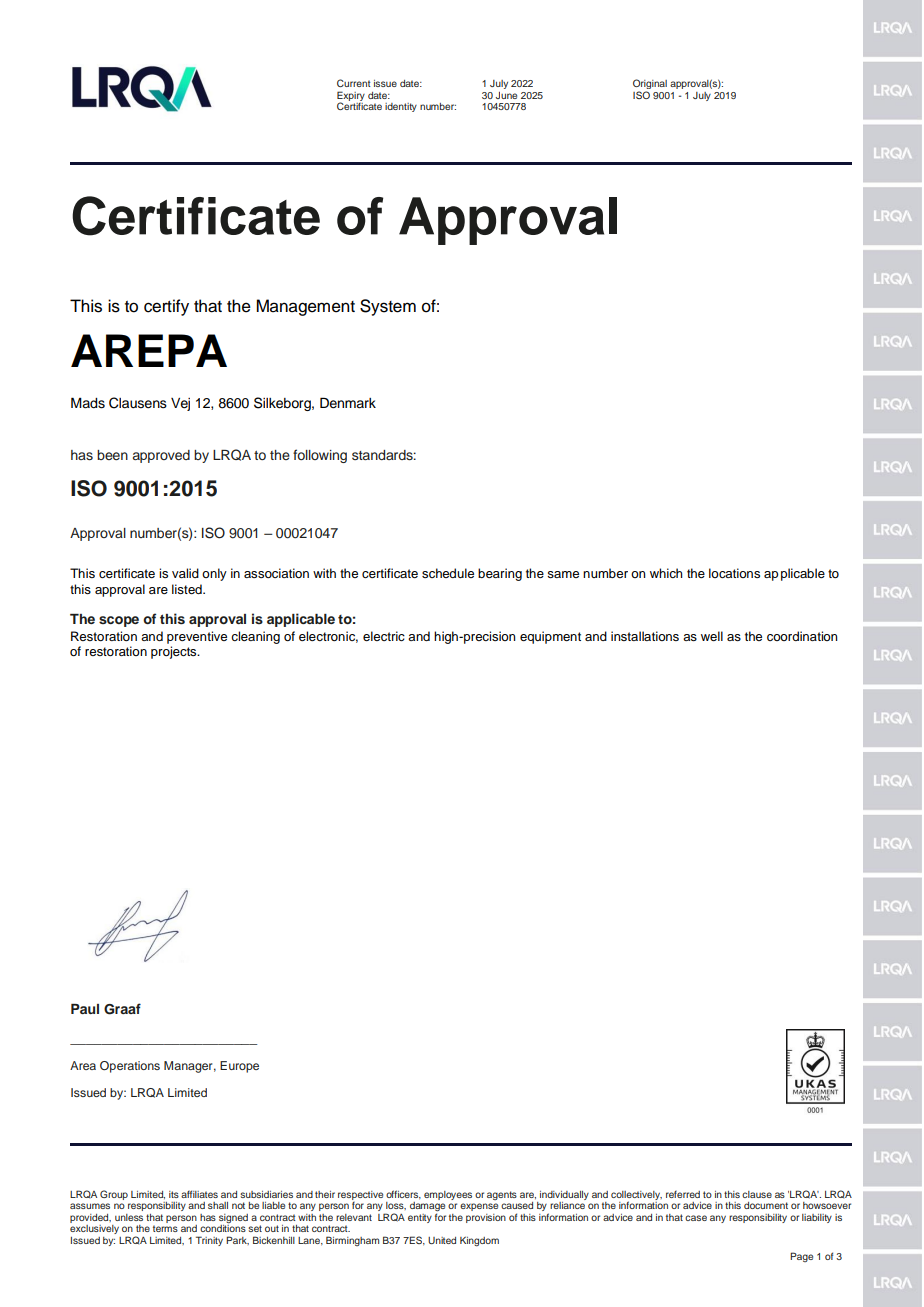 The width and height of the document is (924, 1307). What do you see at coordinates (185, 573) in the document?
I see `valid` at bounding box center [185, 573].
